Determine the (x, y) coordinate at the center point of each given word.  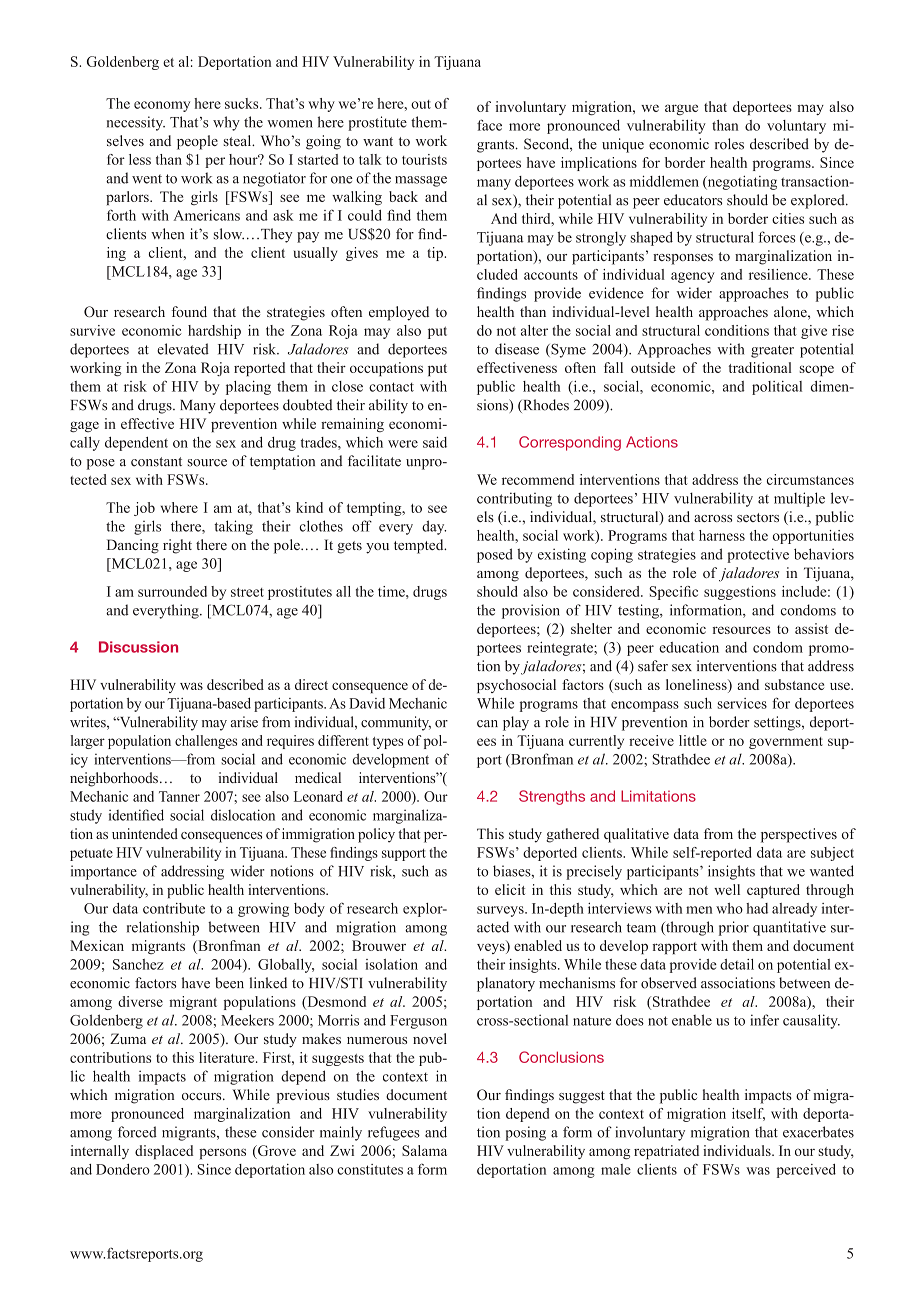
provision (531, 611)
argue (681, 109)
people (197, 142)
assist (811, 628)
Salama (424, 1150)
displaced (164, 1152)
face (489, 125)
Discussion (138, 647)
